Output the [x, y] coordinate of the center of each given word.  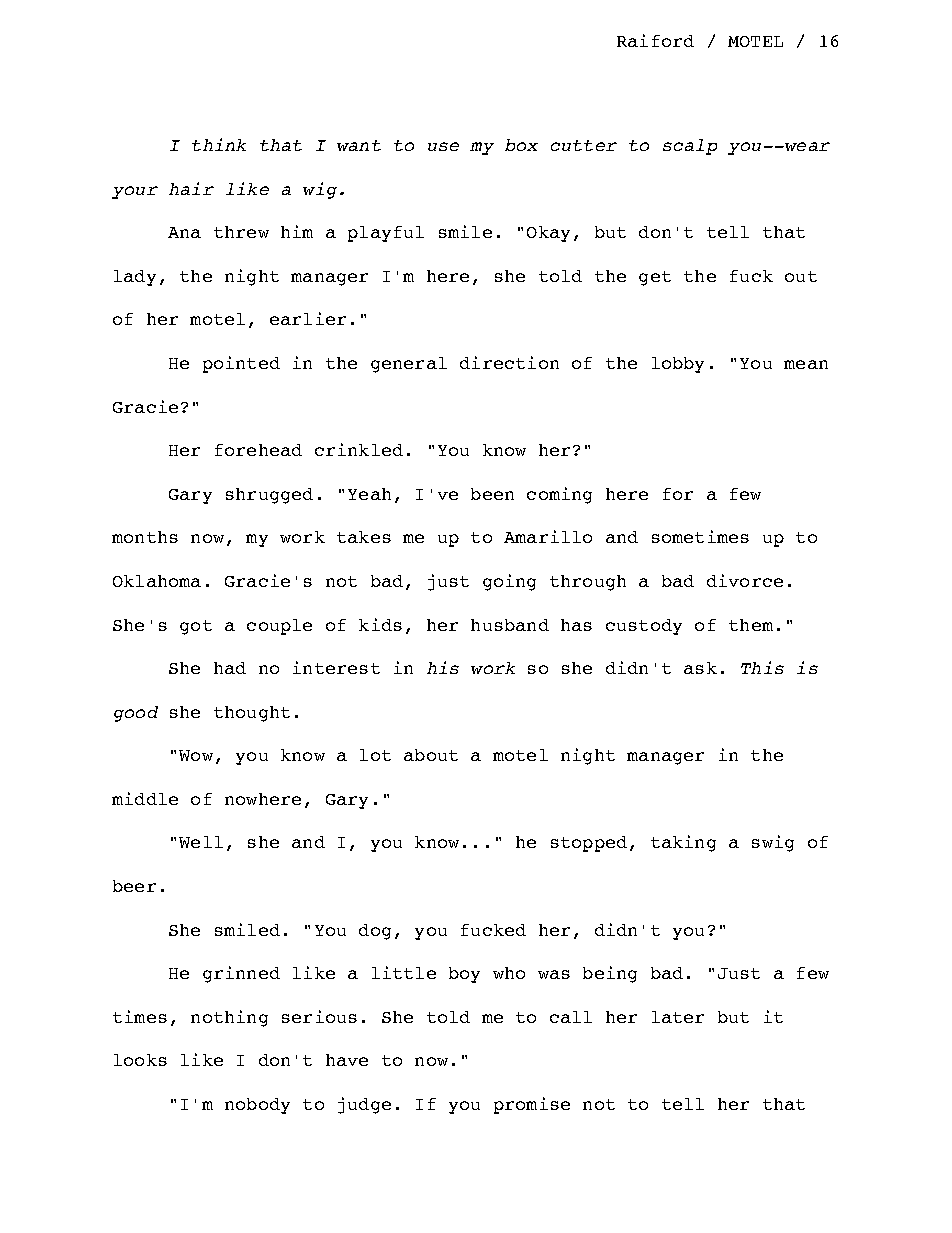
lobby [678, 365]
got [196, 627]
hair [191, 188]
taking [683, 843]
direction [509, 362]
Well [201, 842]
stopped [589, 844]
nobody [257, 1106]
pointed [241, 364]
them [751, 625]
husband [510, 625]
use [443, 146]
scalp [690, 147]
